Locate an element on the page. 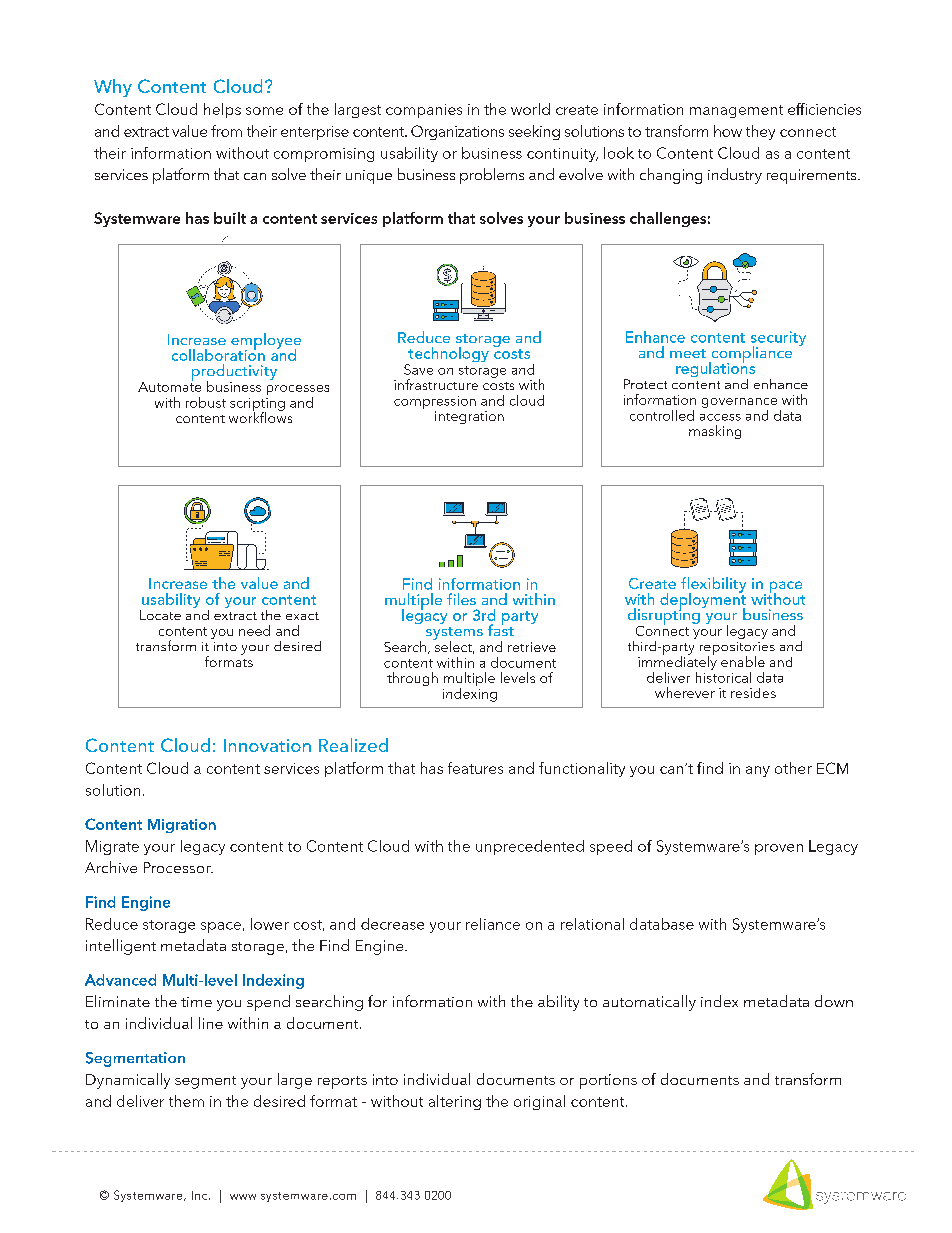  down is located at coordinates (834, 1001).
